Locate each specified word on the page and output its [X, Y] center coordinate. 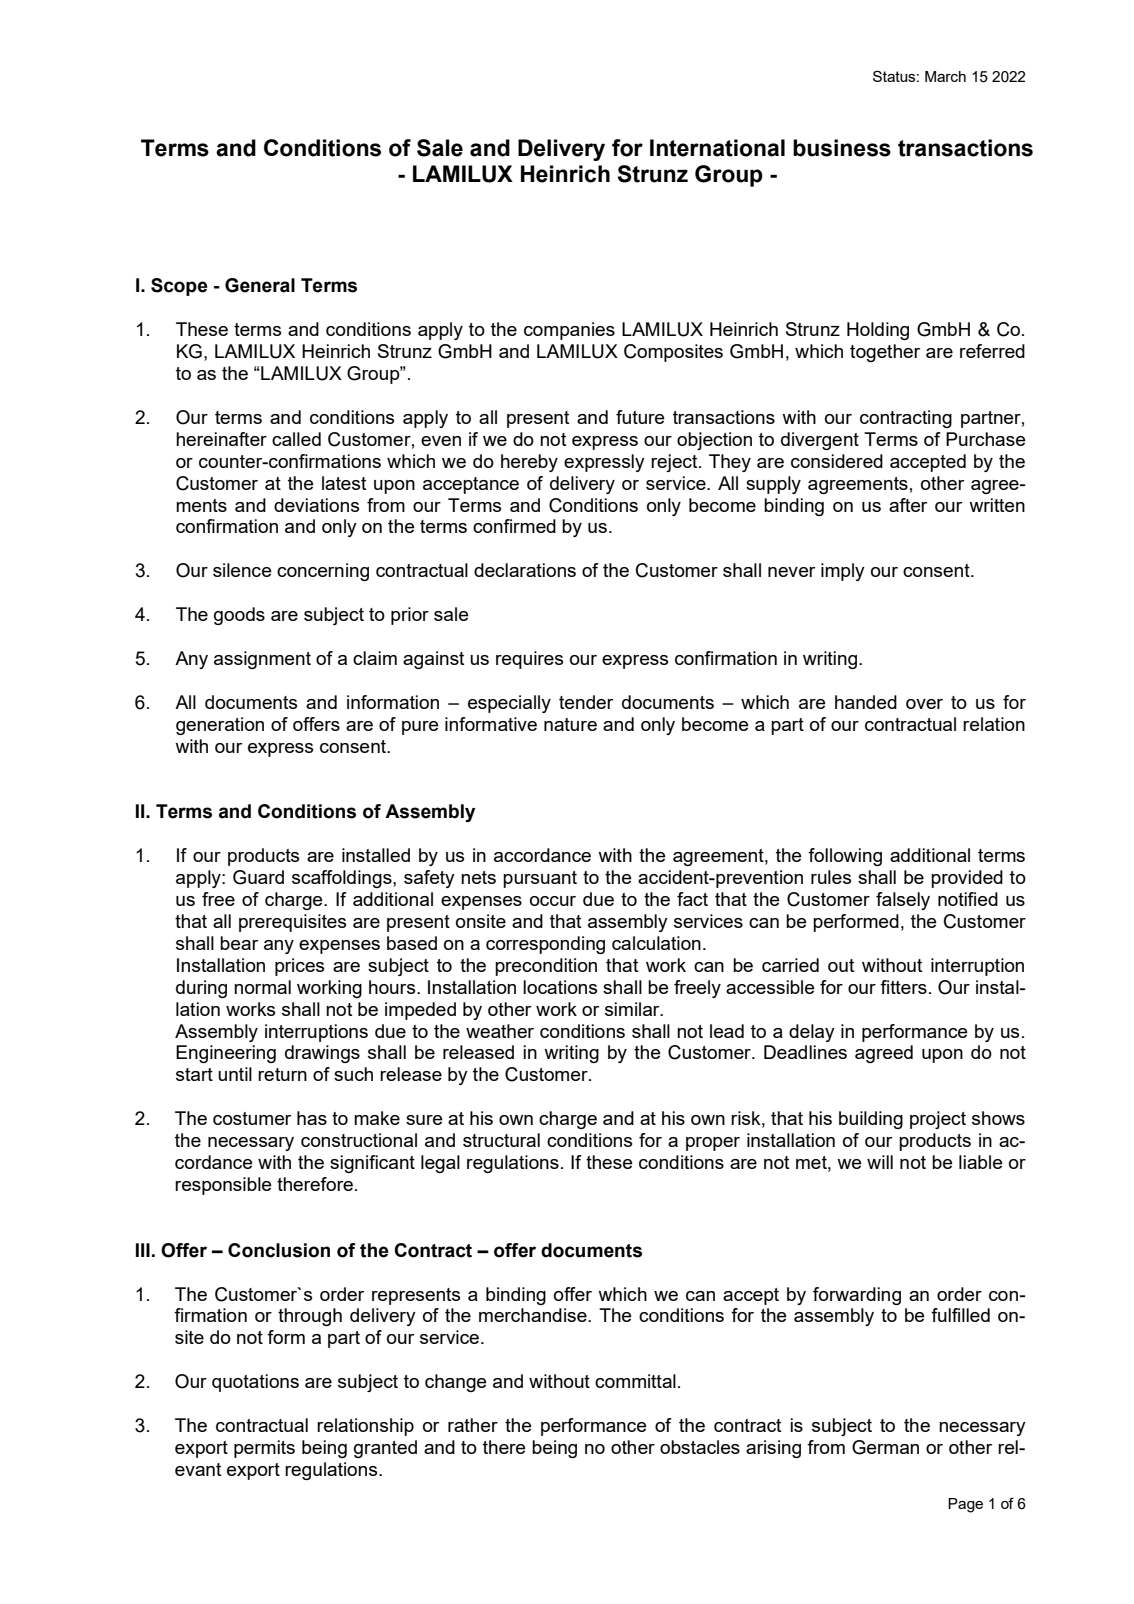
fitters [903, 987]
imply [843, 572]
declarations [525, 570]
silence [242, 570]
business [842, 148]
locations [560, 987]
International [717, 148]
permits [264, 1449]
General [260, 285]
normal [262, 987]
